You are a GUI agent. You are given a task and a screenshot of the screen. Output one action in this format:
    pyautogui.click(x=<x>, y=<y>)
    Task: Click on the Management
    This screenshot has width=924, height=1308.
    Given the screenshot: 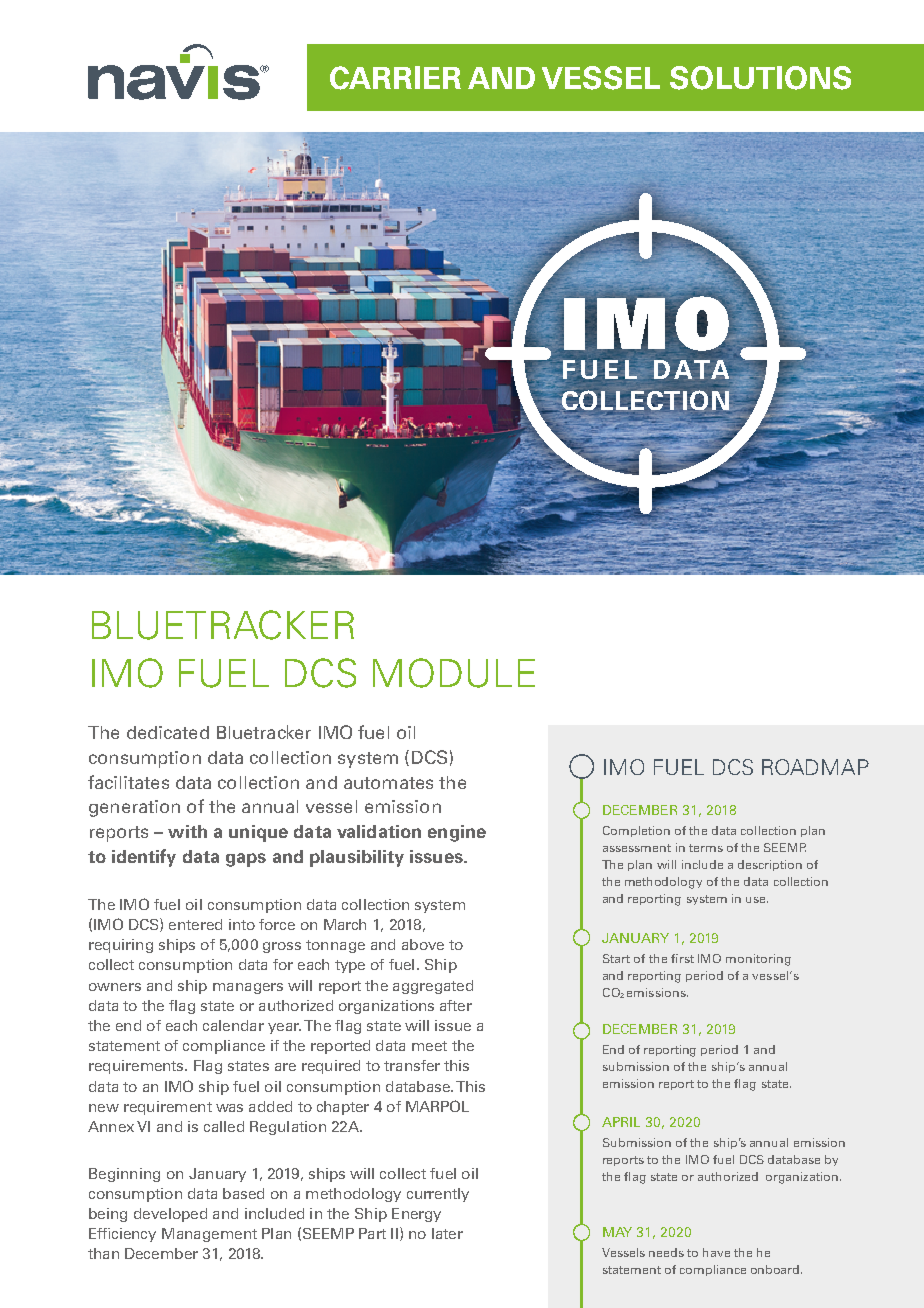 What is the action you would take?
    pyautogui.click(x=209, y=1235)
